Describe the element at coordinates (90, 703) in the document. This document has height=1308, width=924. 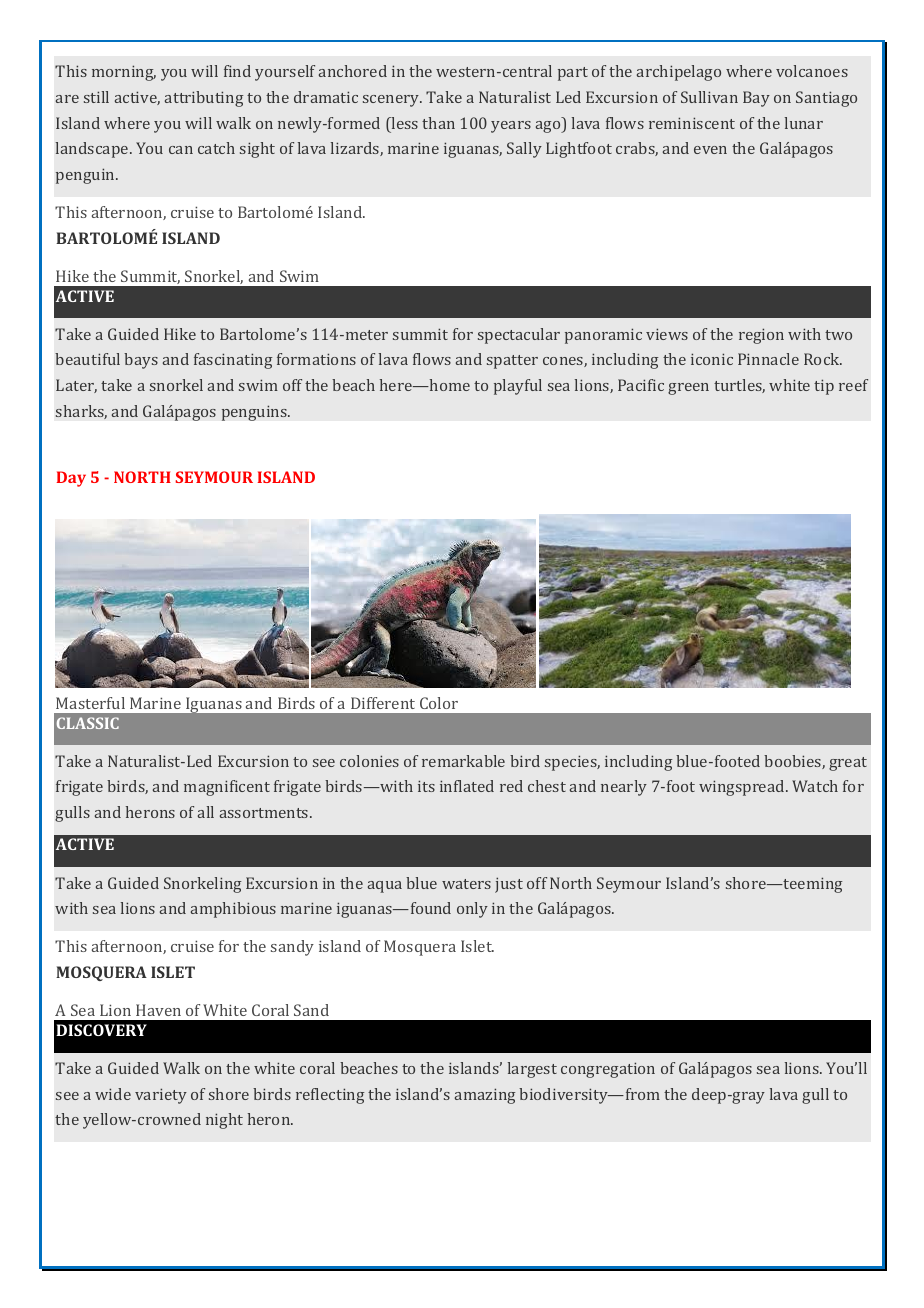
I see `Masterful` at that location.
